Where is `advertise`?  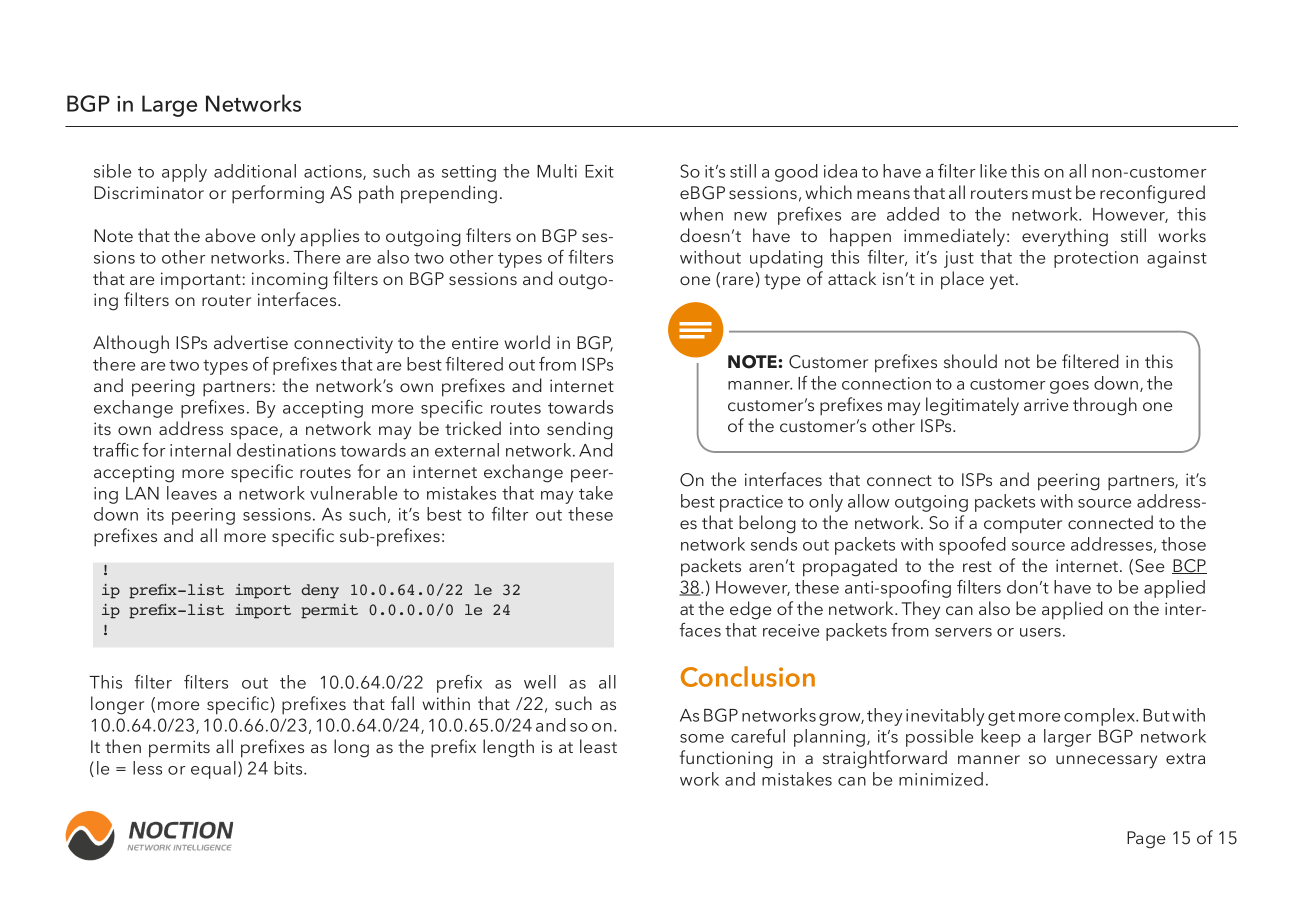
advertise is located at coordinates (251, 342).
